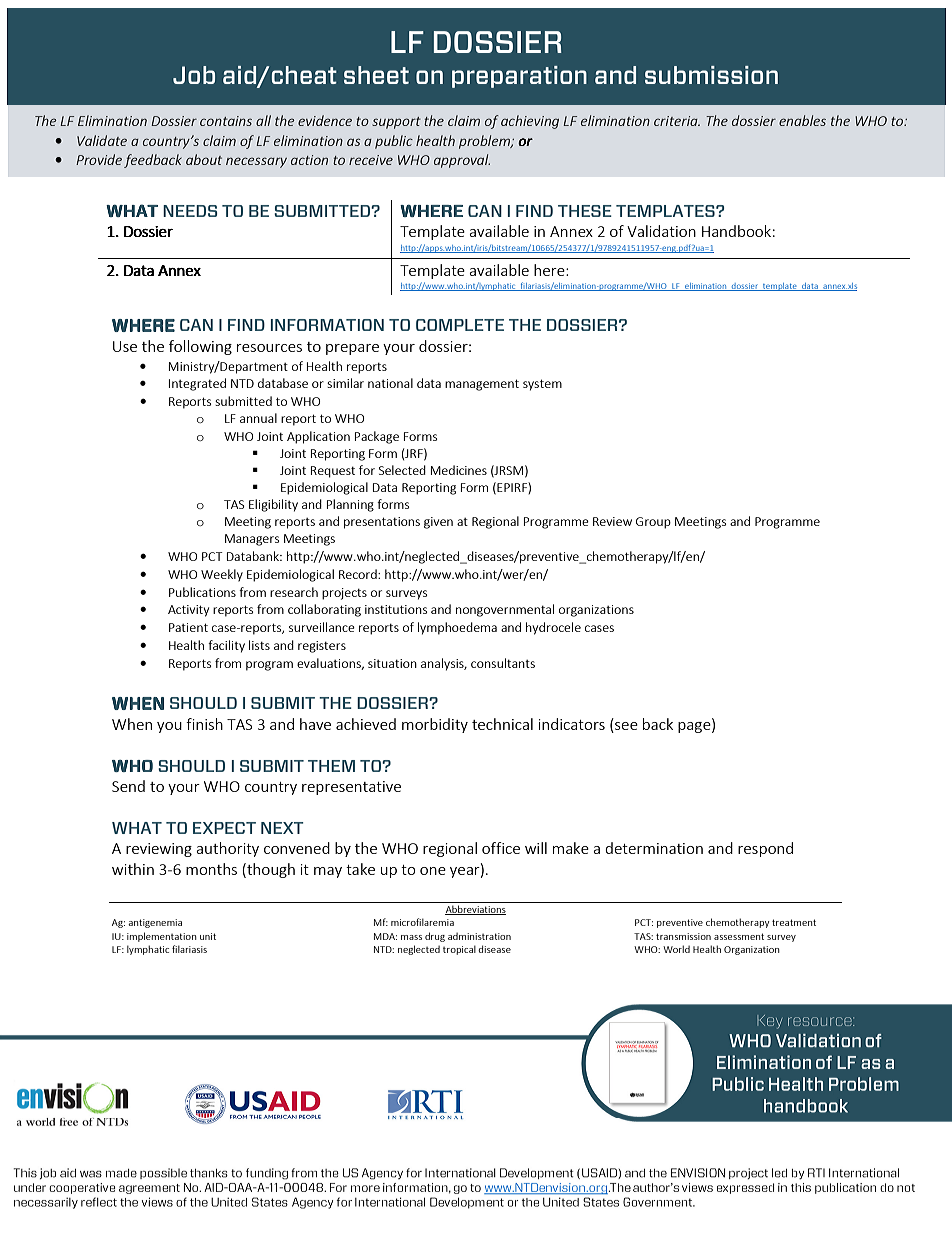  What do you see at coordinates (396, 123) in the document?
I see `support` at bounding box center [396, 123].
